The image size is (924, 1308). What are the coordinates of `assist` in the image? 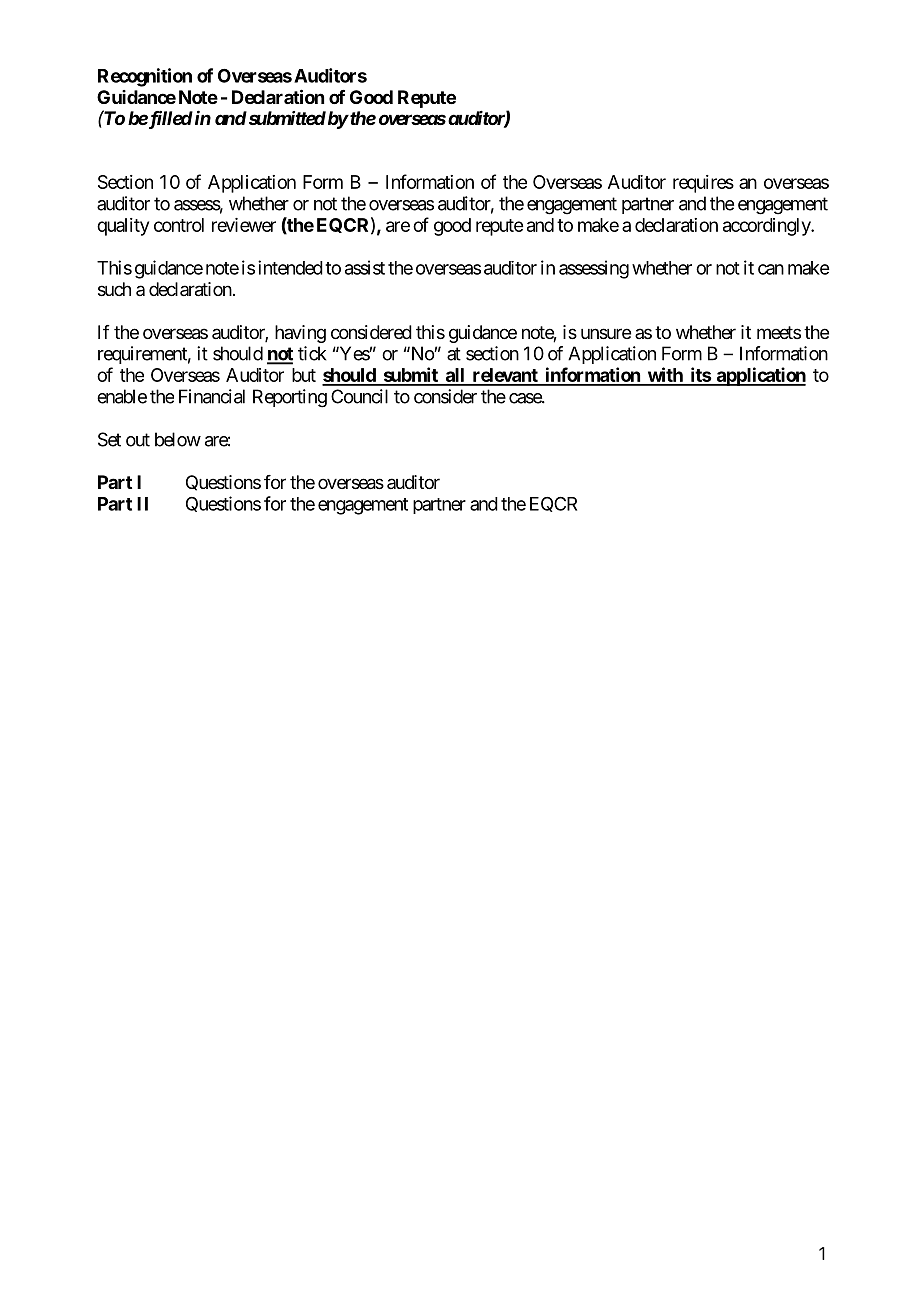 It's located at (365, 267).
